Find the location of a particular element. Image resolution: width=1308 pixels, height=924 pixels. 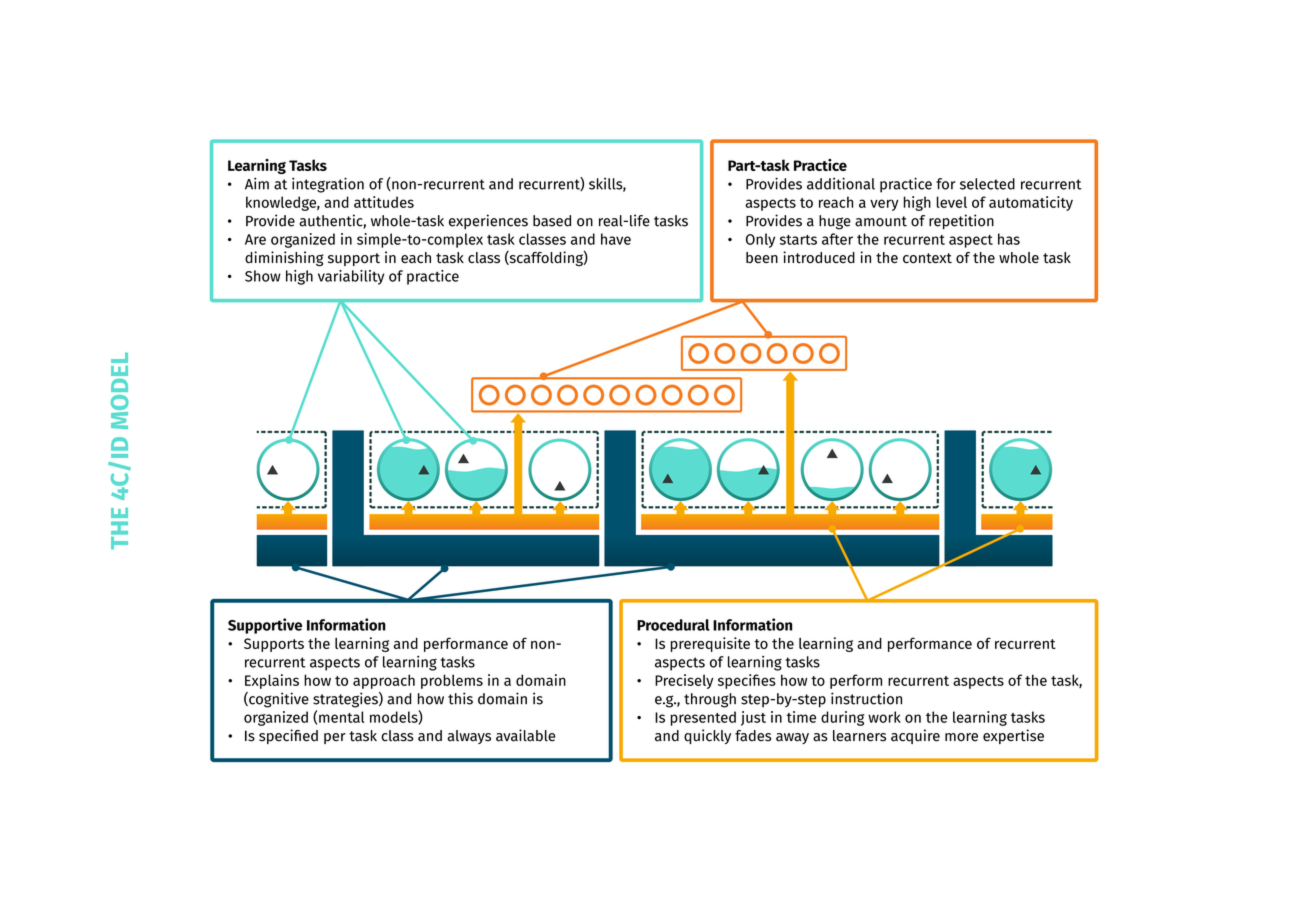

acquire is located at coordinates (915, 736).
